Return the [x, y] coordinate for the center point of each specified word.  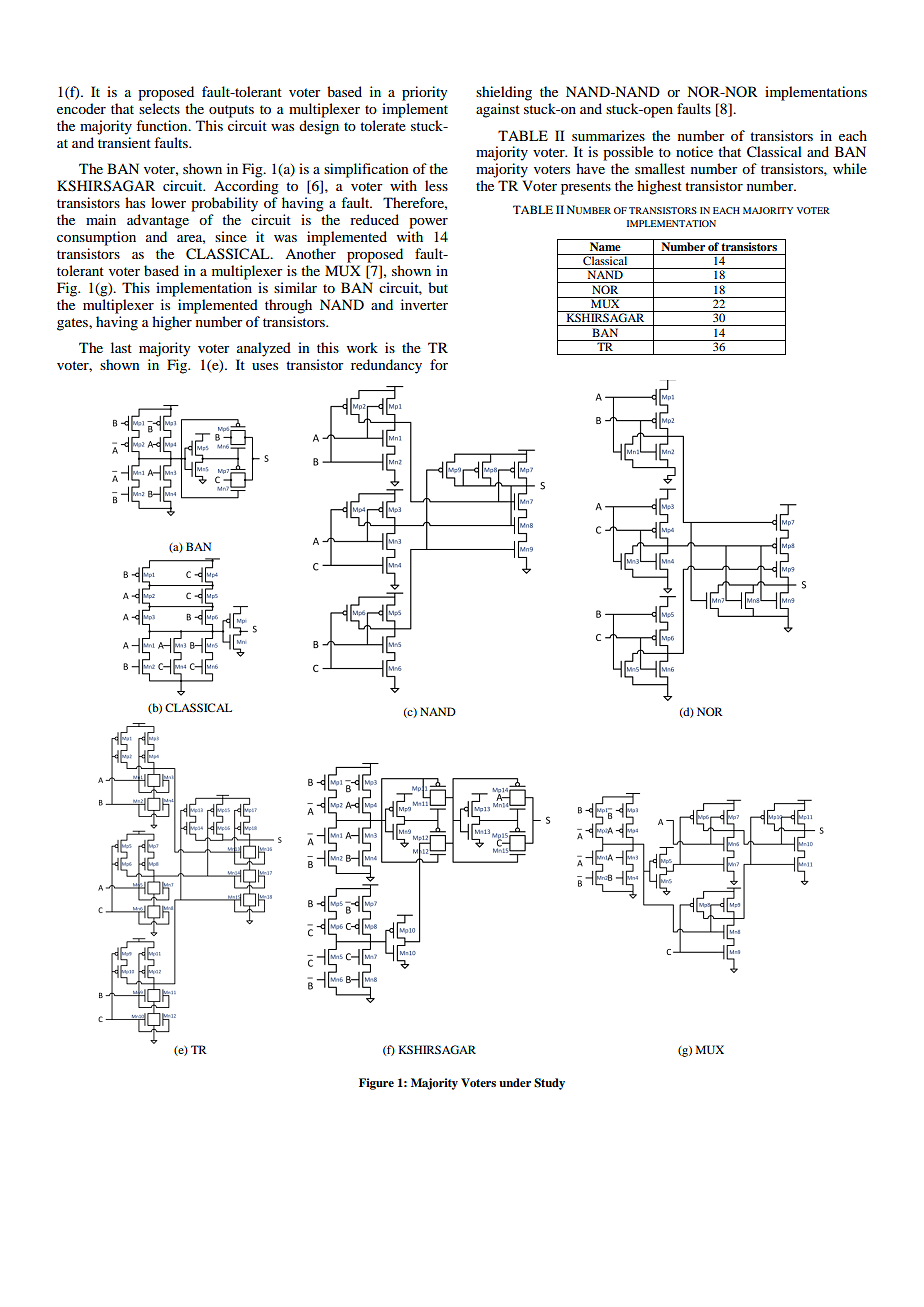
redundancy [386, 366]
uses [265, 366]
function [163, 125]
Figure [376, 1084]
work [362, 347]
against [498, 110]
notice [694, 151]
